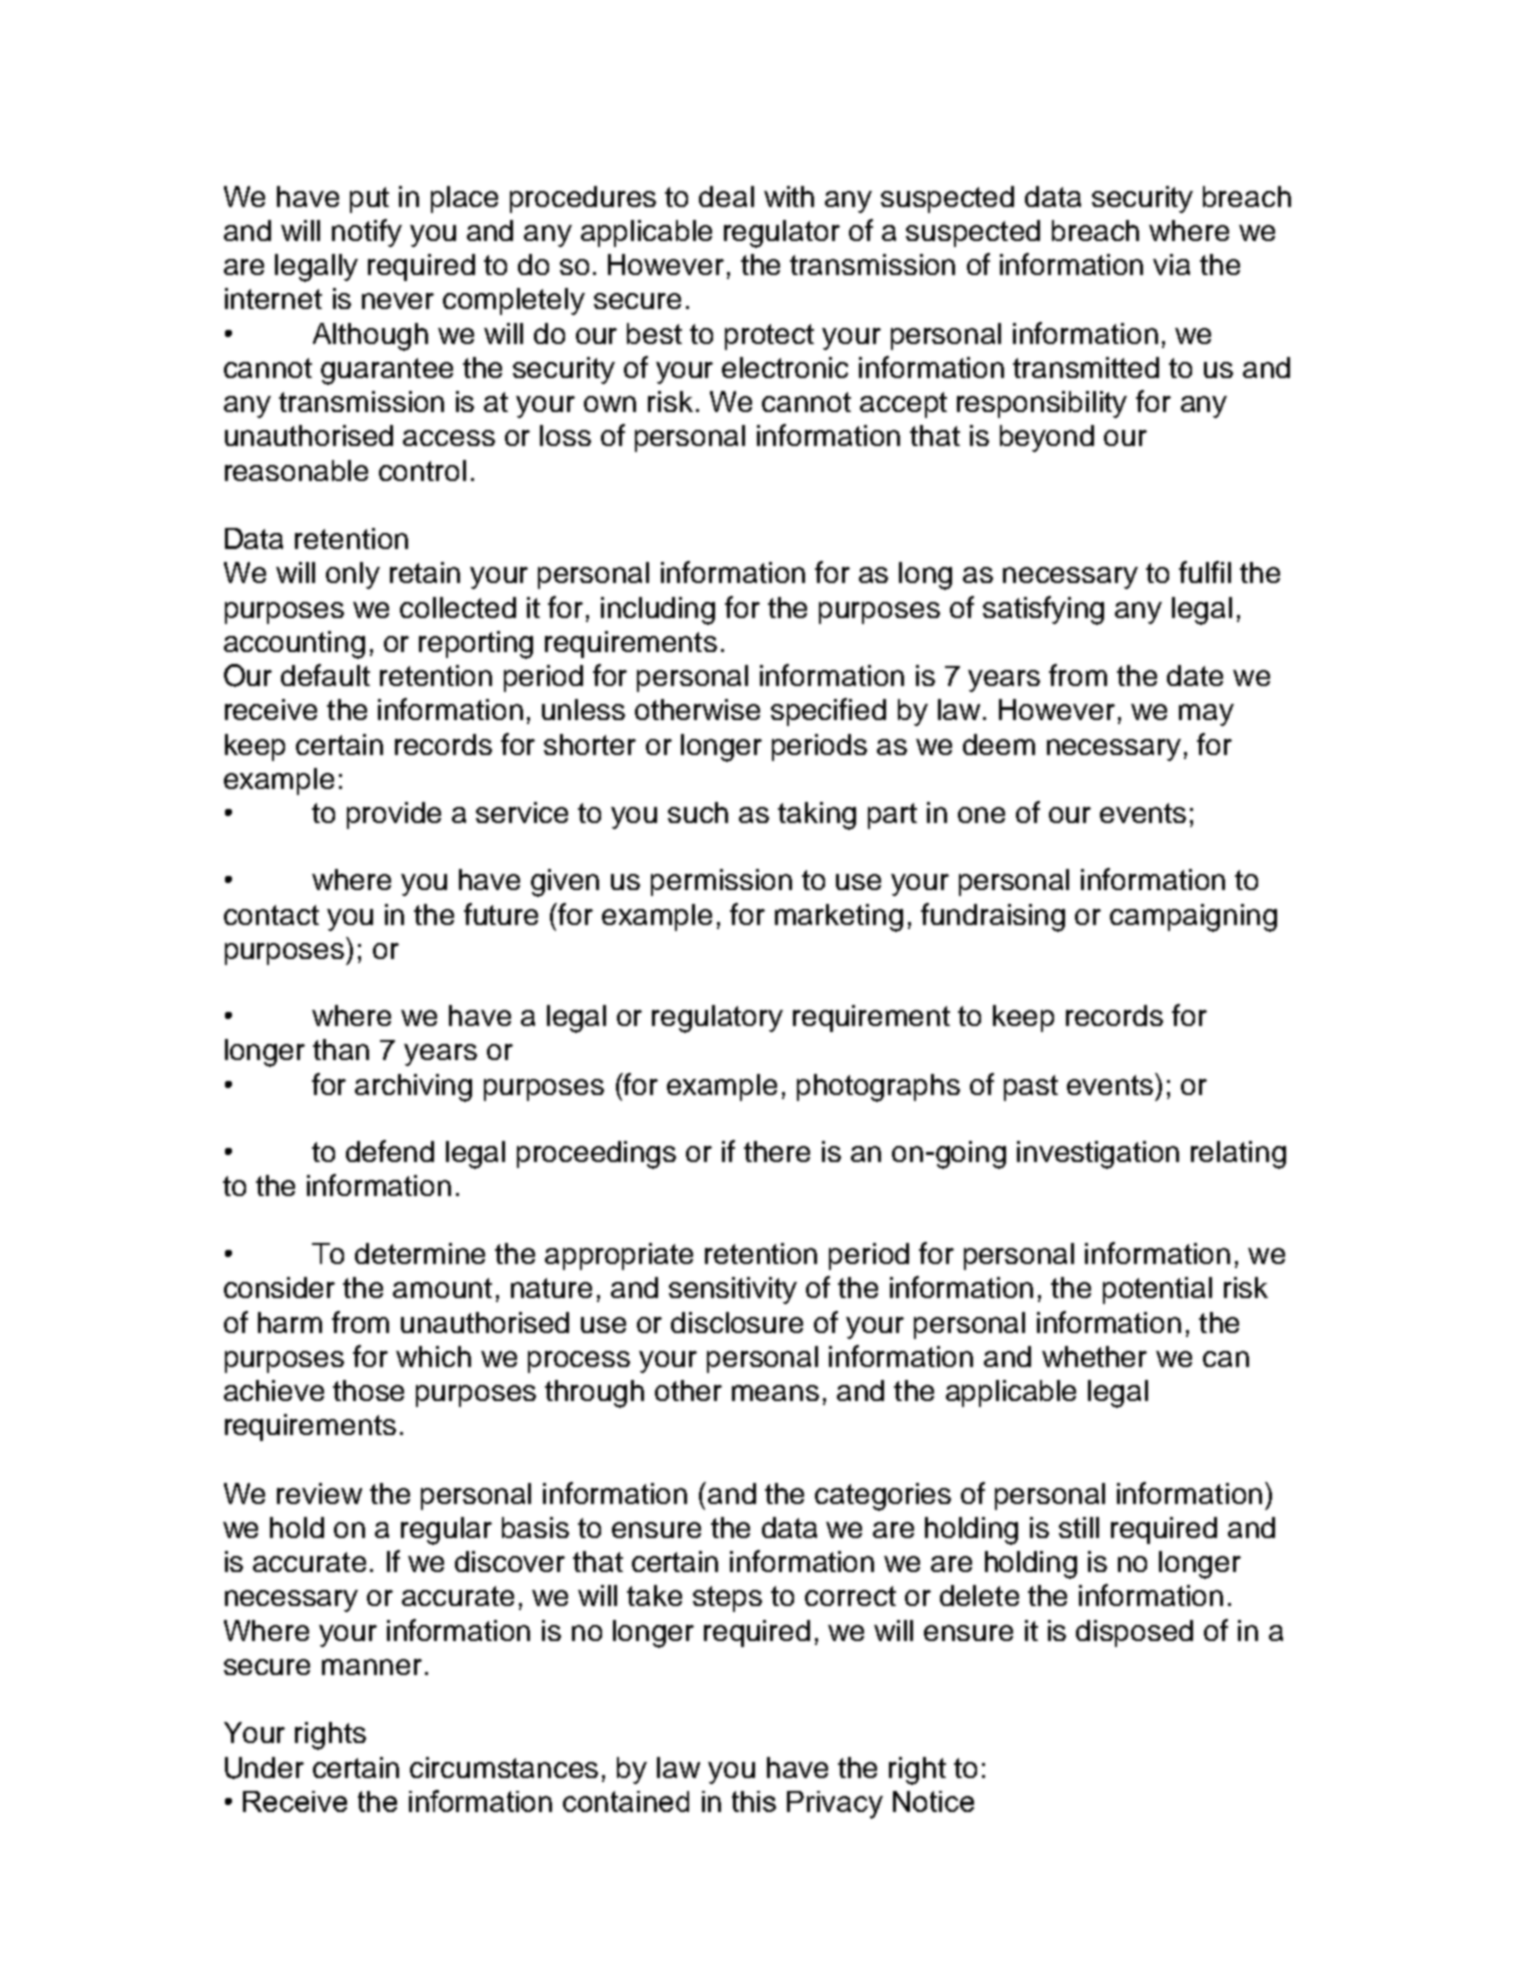 The image size is (1518, 1965). Describe the element at coordinates (372, 1667) in the screenshot. I see `manner` at that location.
